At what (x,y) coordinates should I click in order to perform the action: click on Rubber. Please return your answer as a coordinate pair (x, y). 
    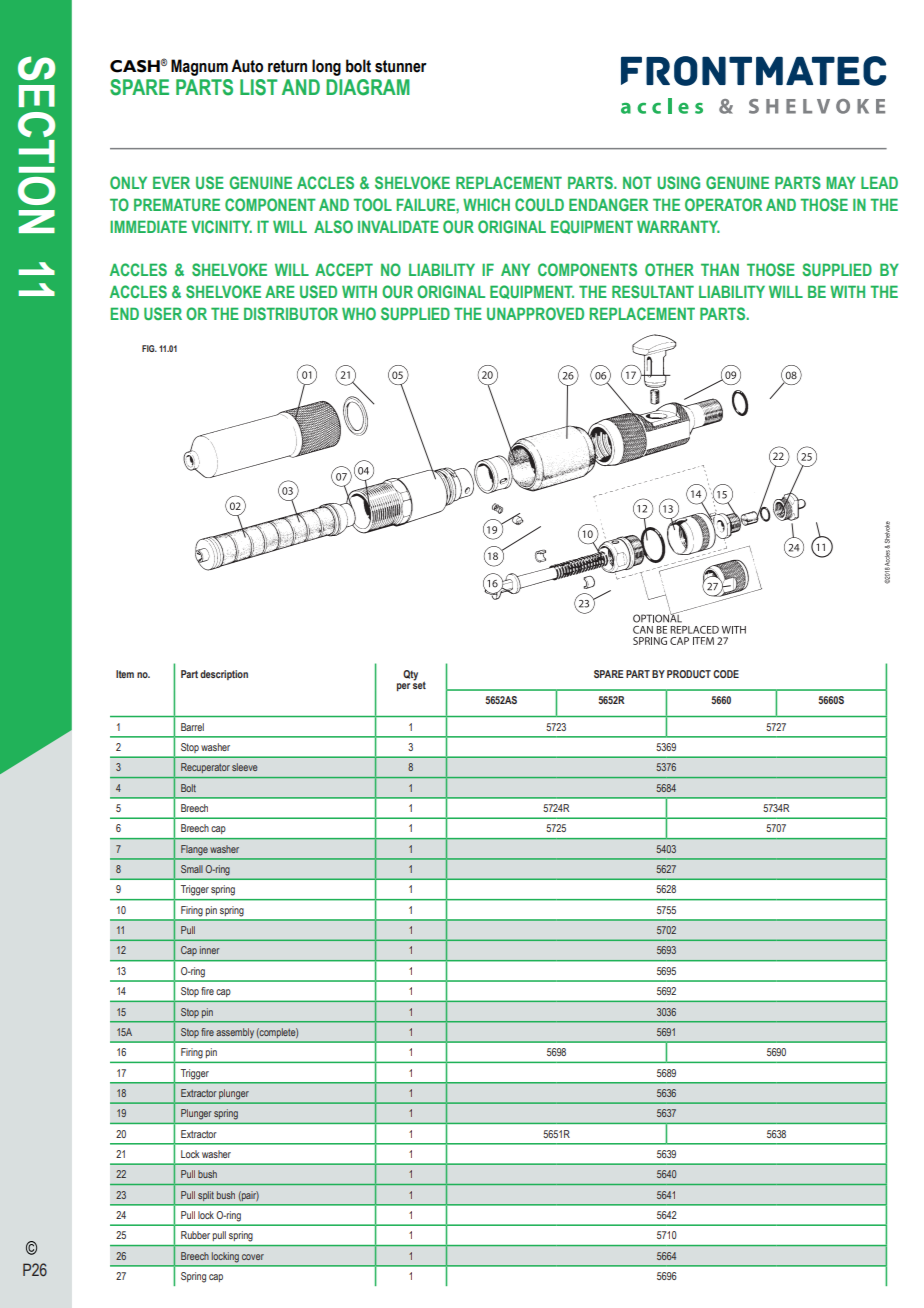
    Looking at the image, I should click on (195, 1235).
